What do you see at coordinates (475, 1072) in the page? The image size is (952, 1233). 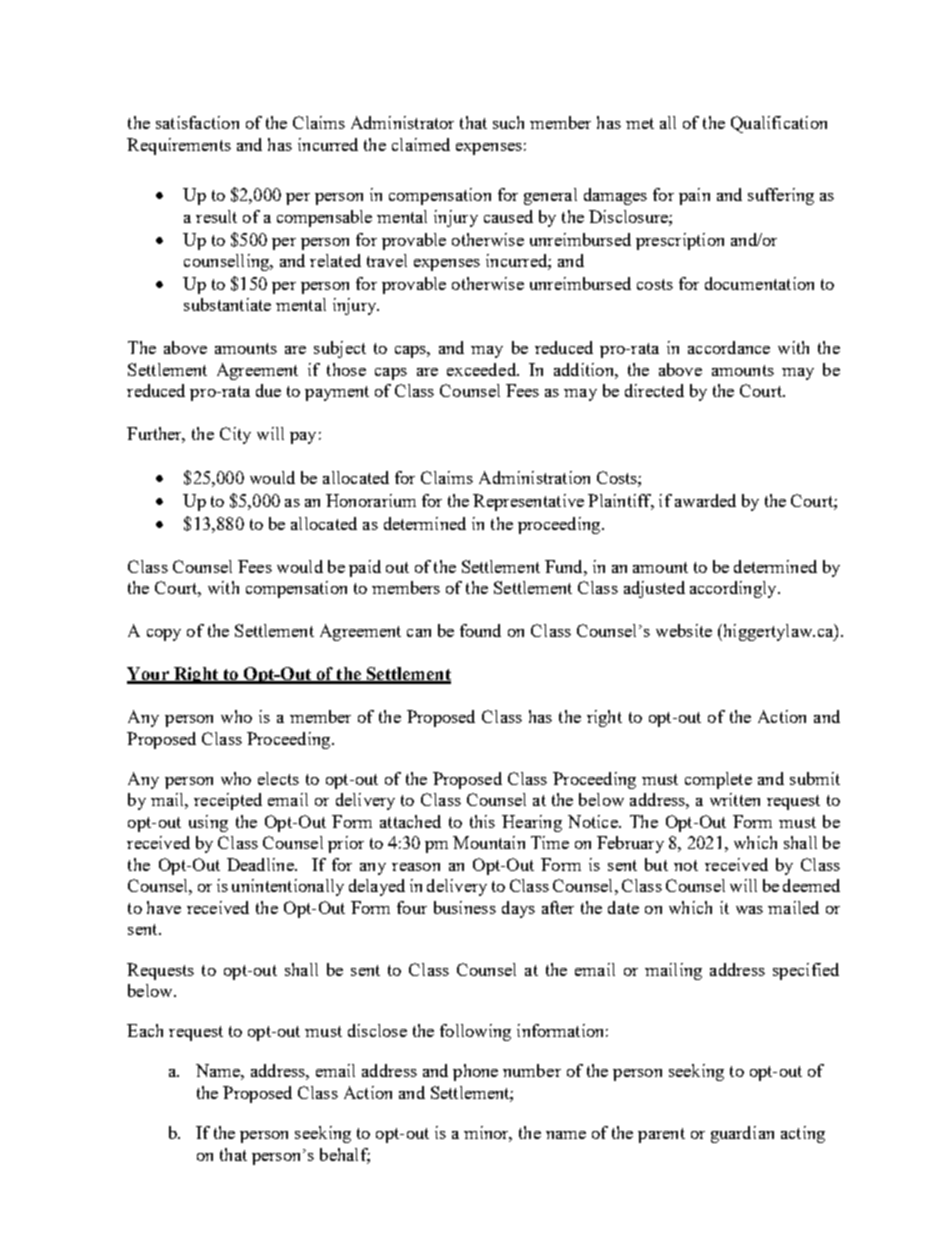 I see `phone` at bounding box center [475, 1072].
